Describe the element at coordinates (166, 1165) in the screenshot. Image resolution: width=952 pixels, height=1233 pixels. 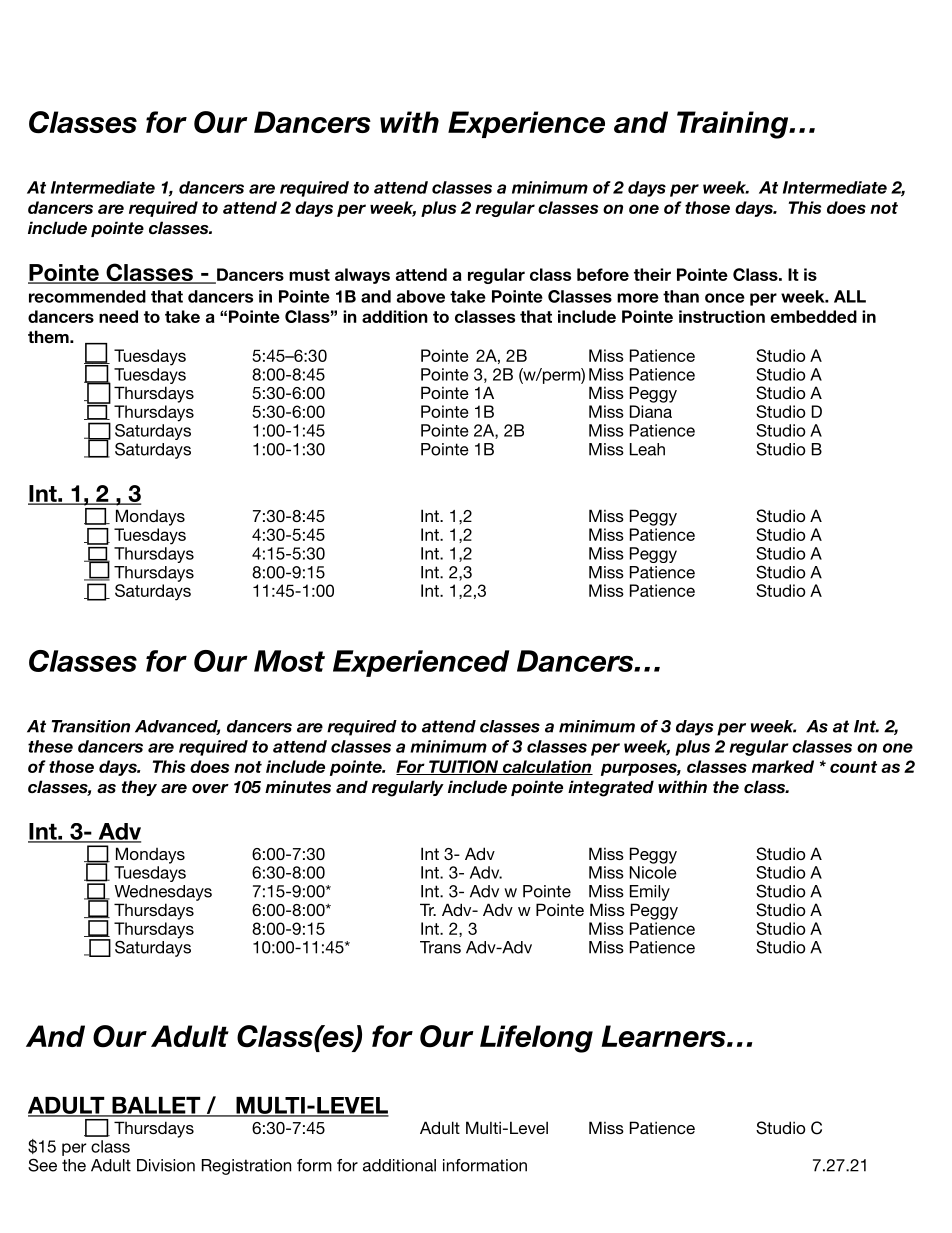
I see `Division` at that location.
